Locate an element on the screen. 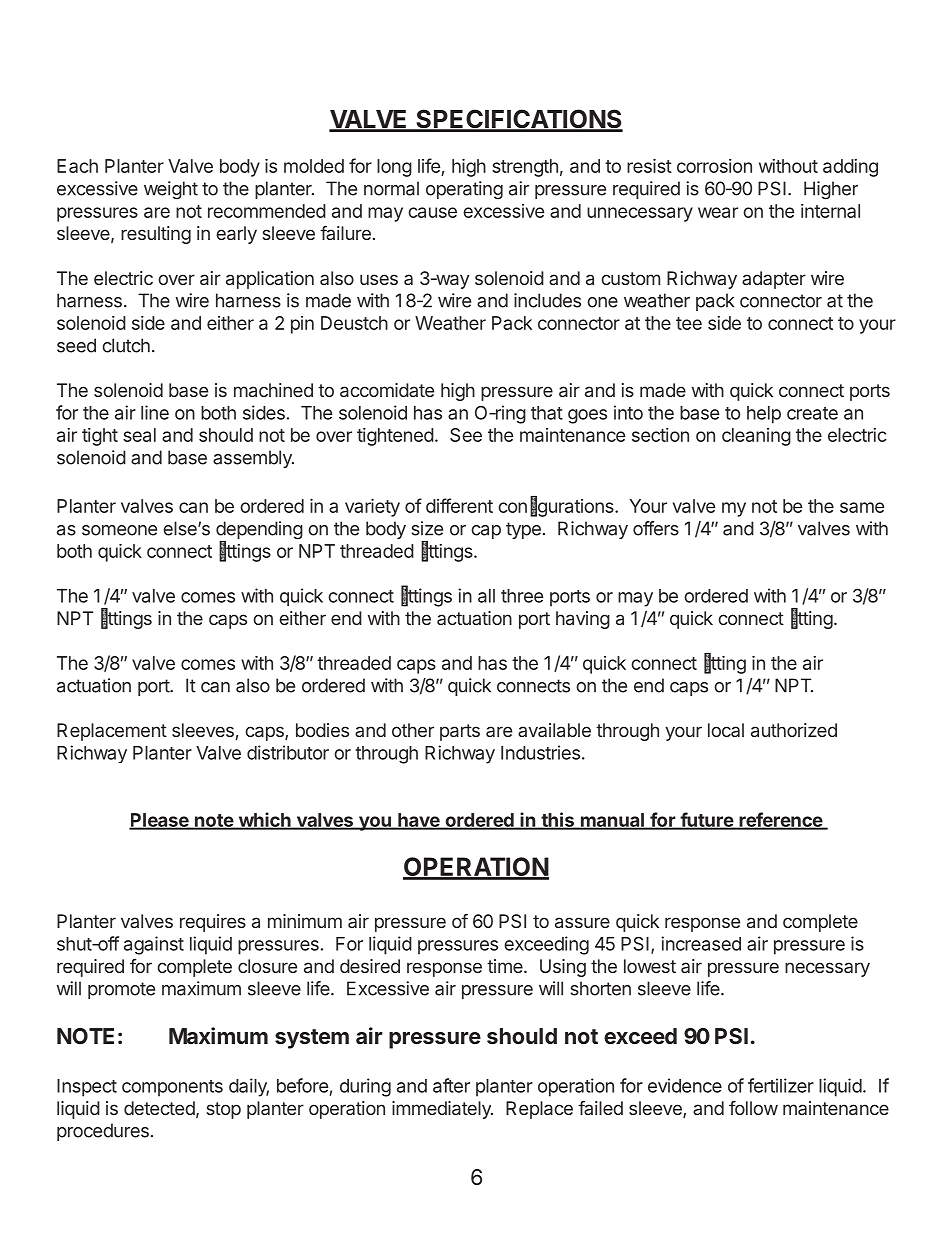  different is located at coordinates (459, 505).
